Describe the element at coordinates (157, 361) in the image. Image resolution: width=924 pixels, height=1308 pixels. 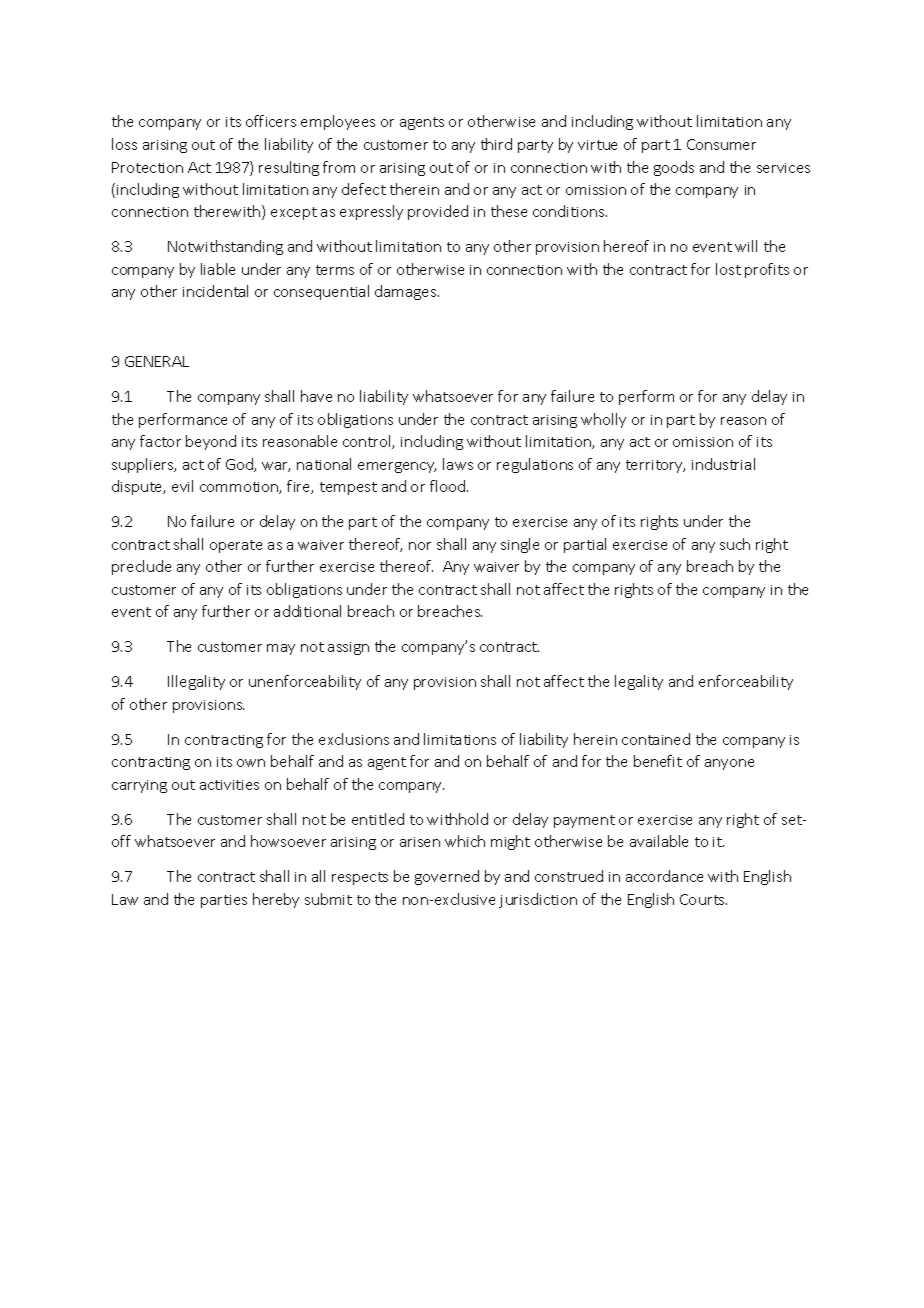
I see `GENERAL` at that location.
